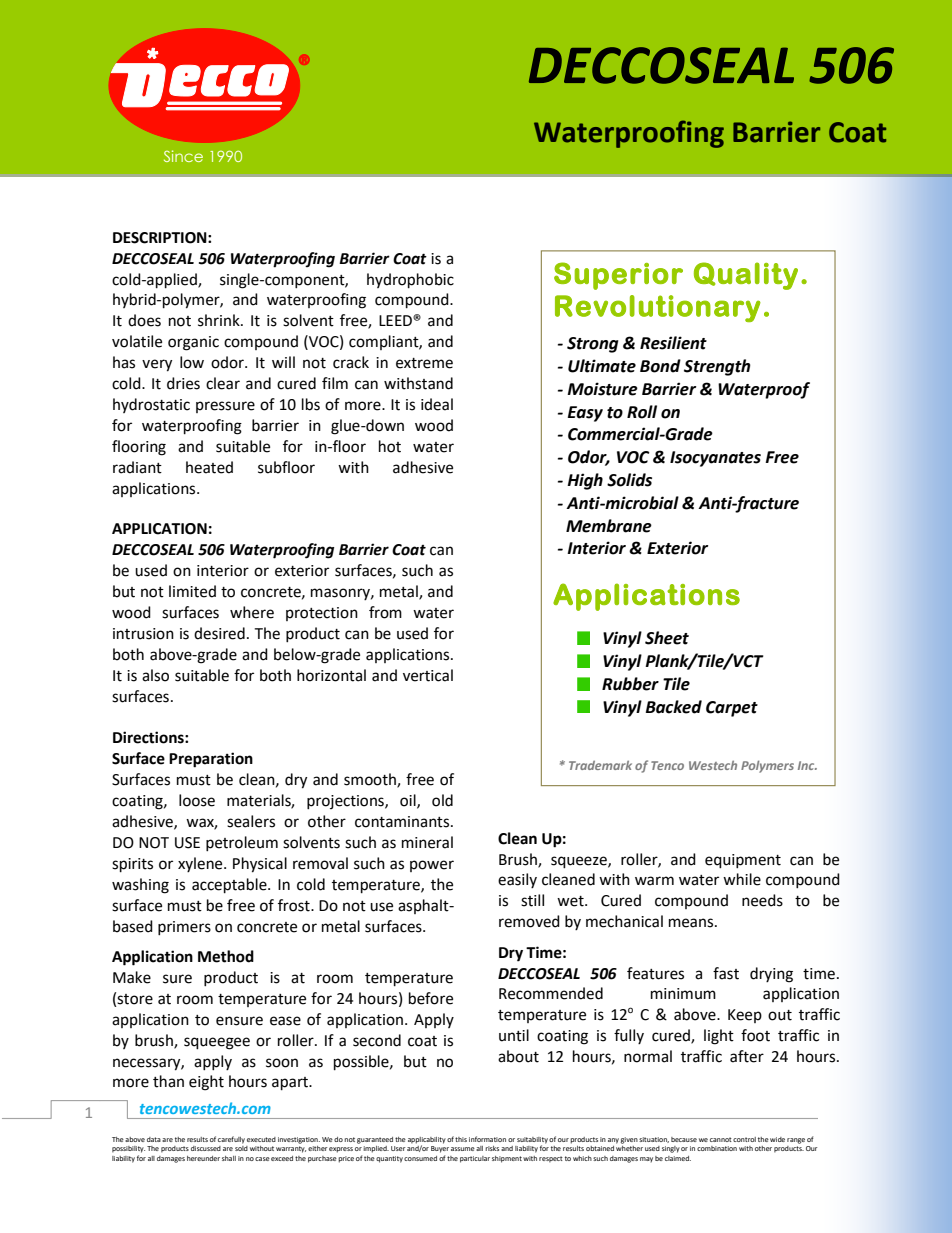 Image resolution: width=952 pixels, height=1233 pixels. I want to click on Since, so click(183, 156).
